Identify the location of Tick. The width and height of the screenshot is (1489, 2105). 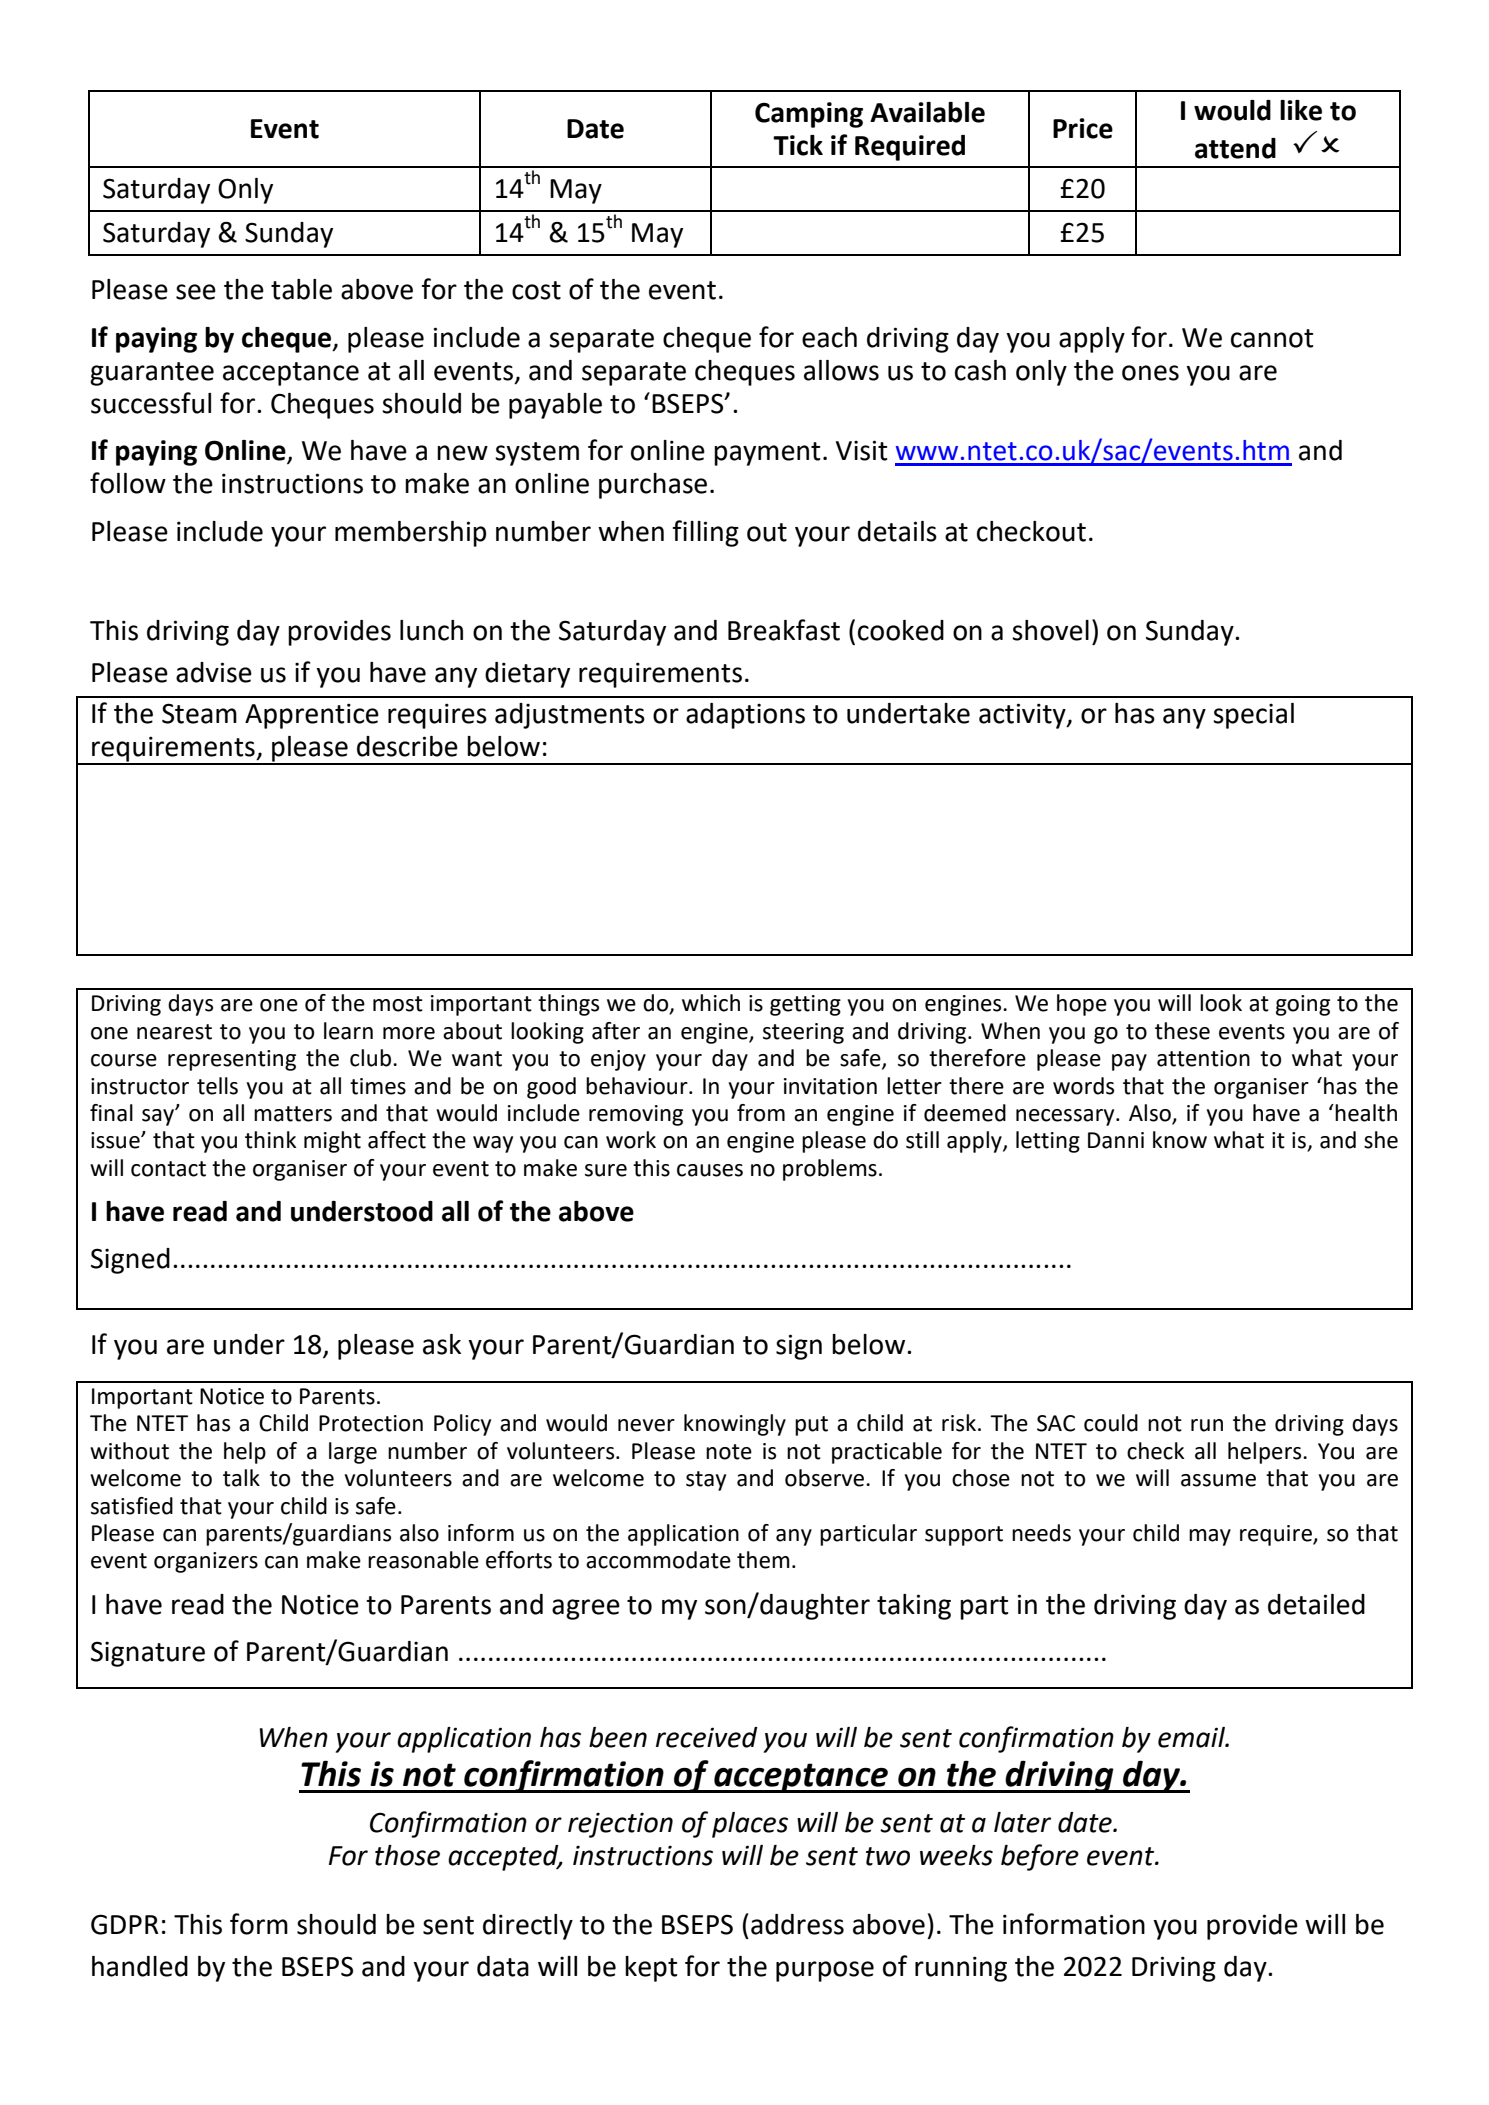
(798, 145).
